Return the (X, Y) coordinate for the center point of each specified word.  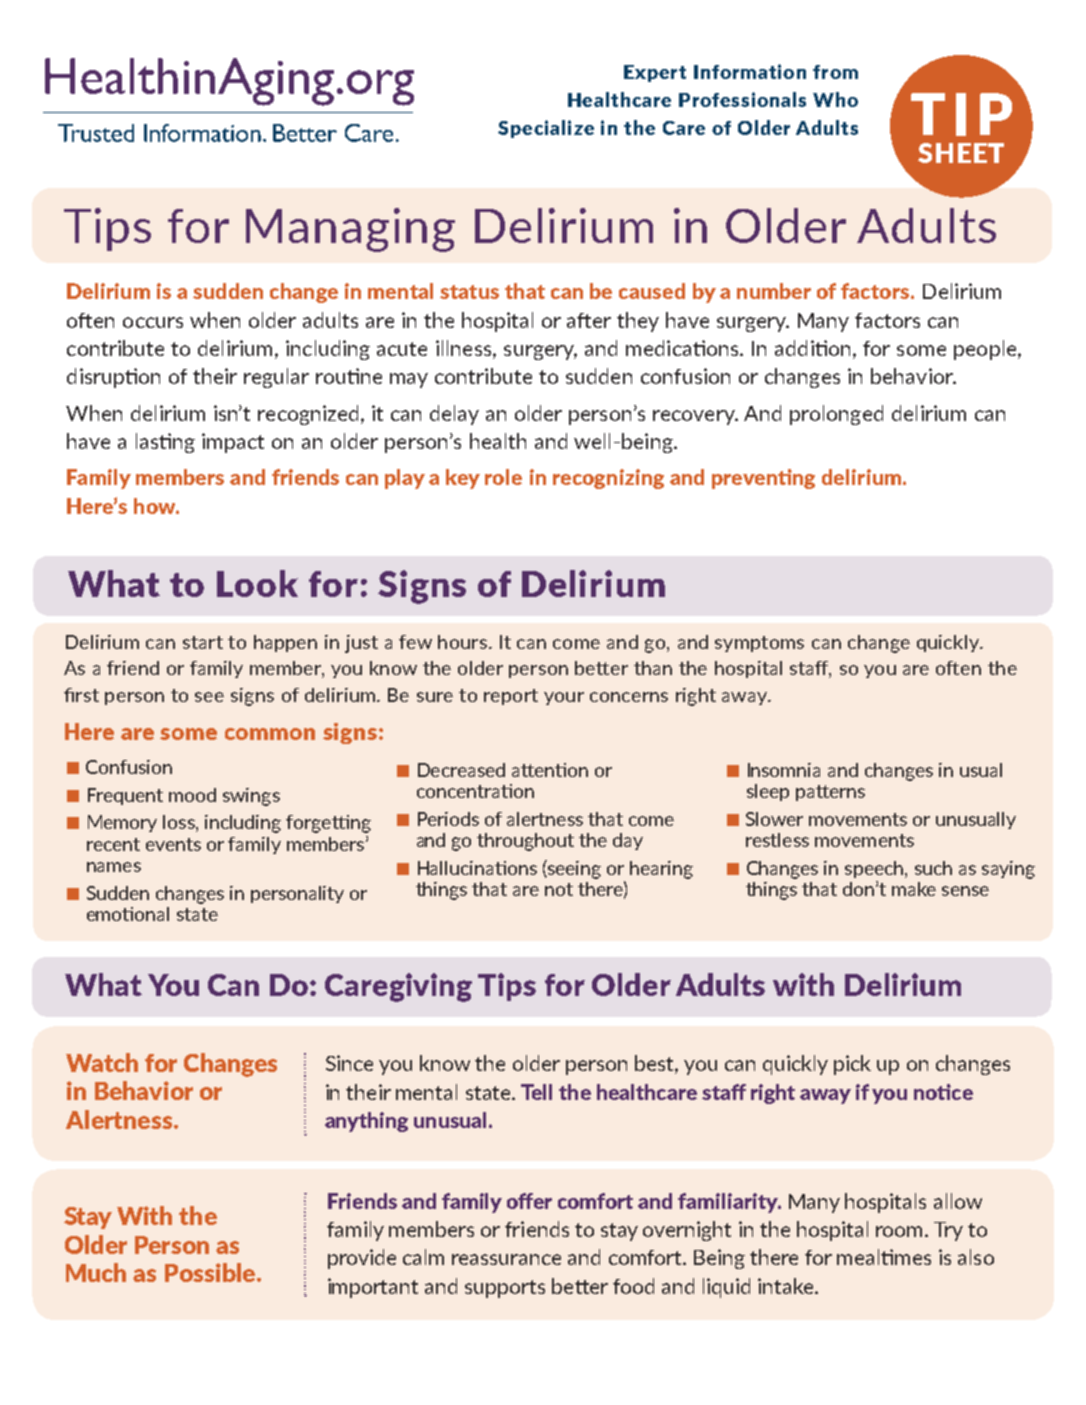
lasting (165, 443)
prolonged (836, 415)
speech (875, 869)
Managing (350, 230)
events (173, 844)
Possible (211, 1272)
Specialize (546, 129)
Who (835, 99)
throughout (525, 842)
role (503, 477)
